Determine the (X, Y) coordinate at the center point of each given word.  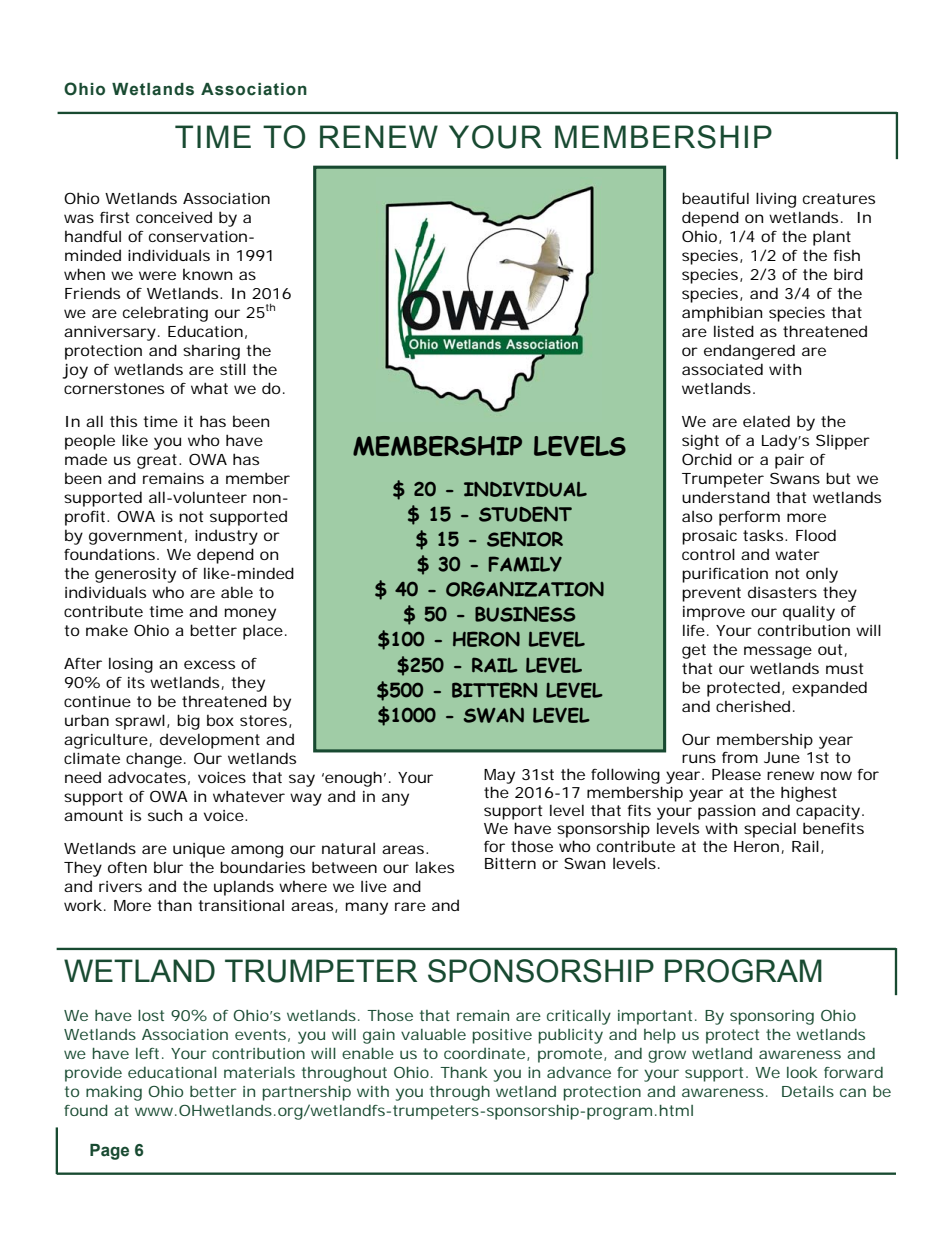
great (158, 461)
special (770, 830)
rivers (120, 886)
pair (789, 461)
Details (808, 1091)
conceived (174, 217)
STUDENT (525, 514)
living (776, 200)
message (778, 652)
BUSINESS (525, 614)
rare (410, 906)
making (114, 1093)
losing (131, 665)
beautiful (715, 198)
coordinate (484, 1053)
